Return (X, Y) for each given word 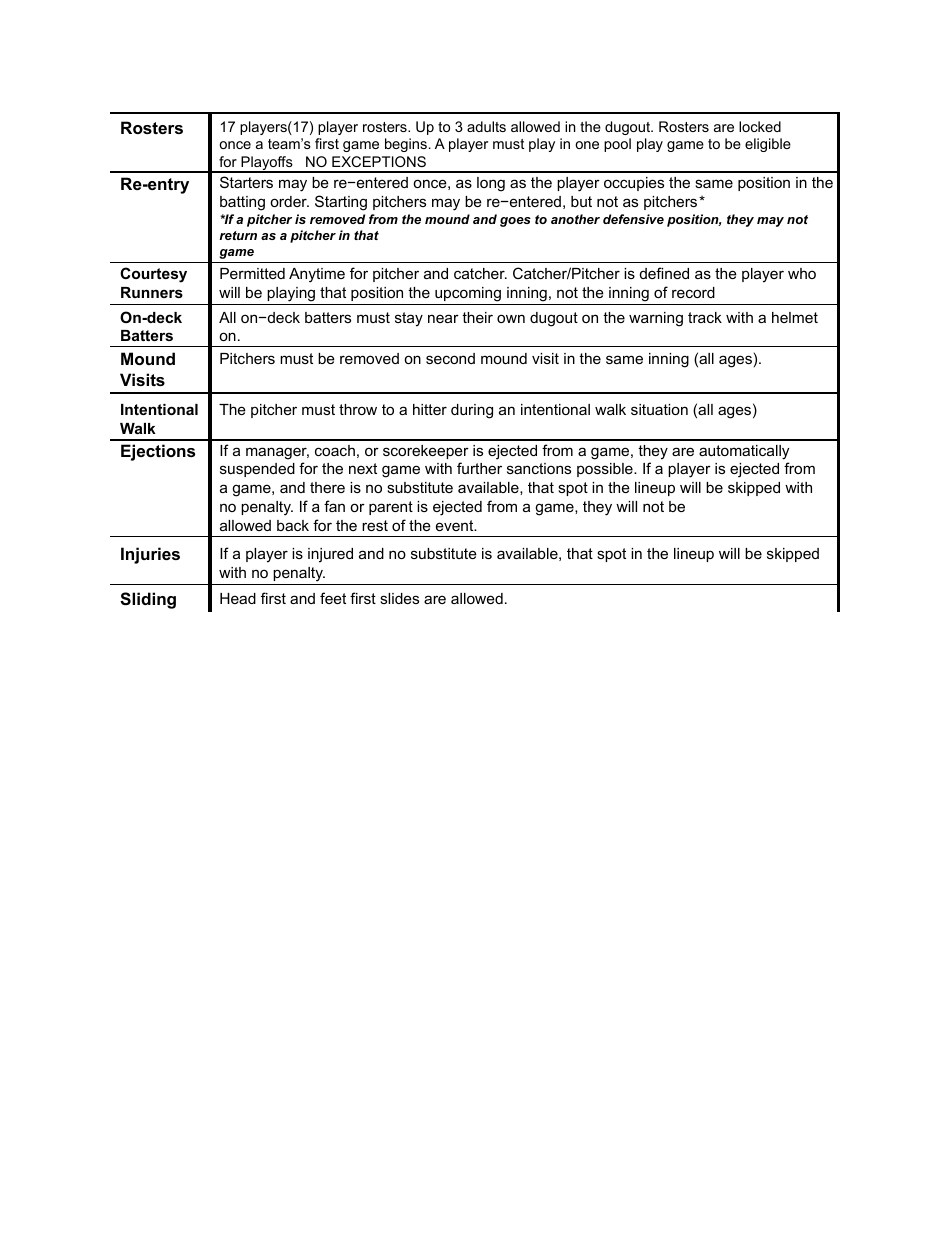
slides (399, 598)
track (705, 317)
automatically (744, 452)
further (479, 468)
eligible (768, 145)
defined (664, 273)
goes (515, 222)
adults (486, 126)
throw (358, 409)
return (238, 235)
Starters (246, 182)
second (450, 358)
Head (238, 598)
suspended (257, 470)
